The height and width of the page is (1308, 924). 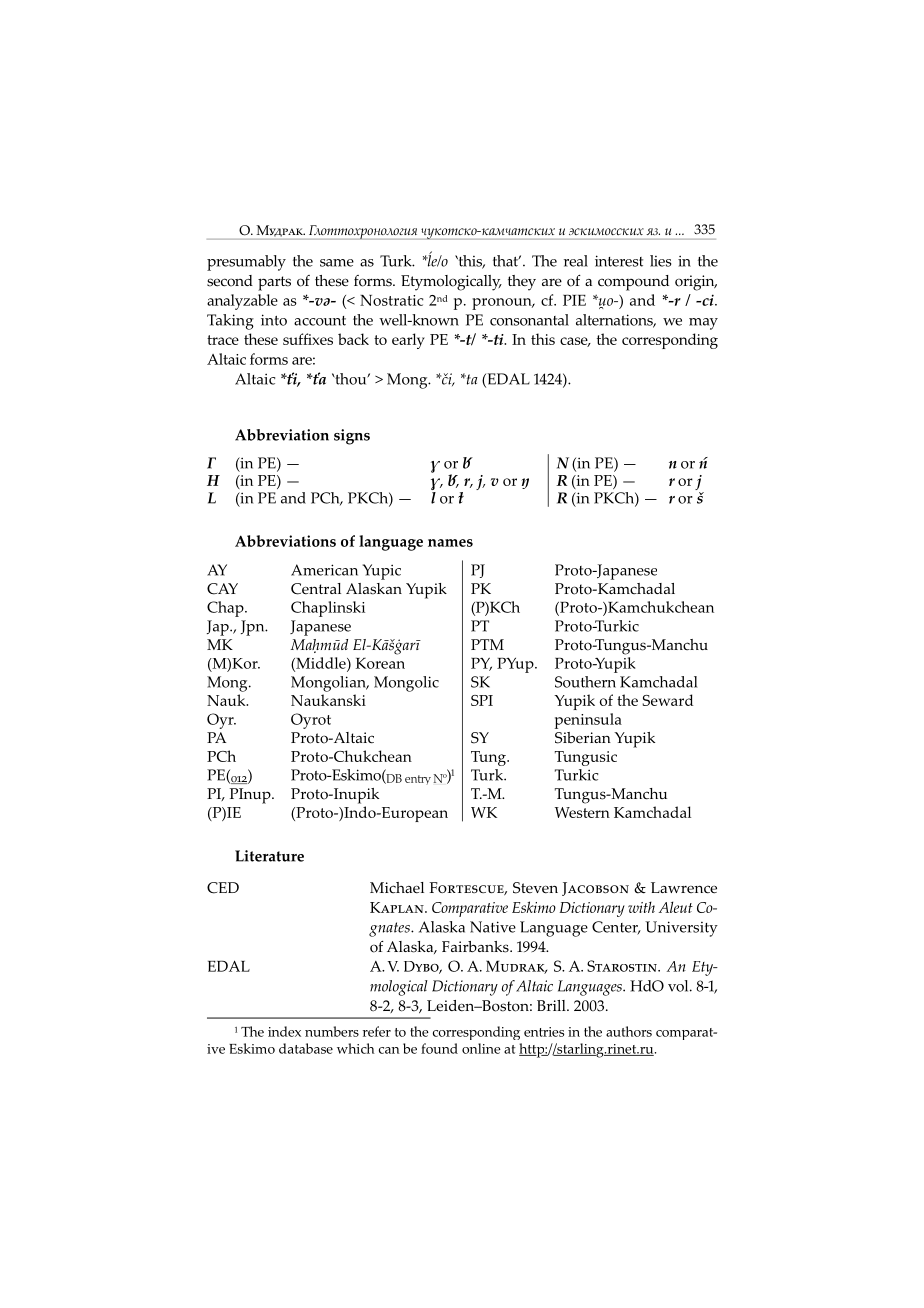 I want to click on Literature, so click(x=269, y=856).
